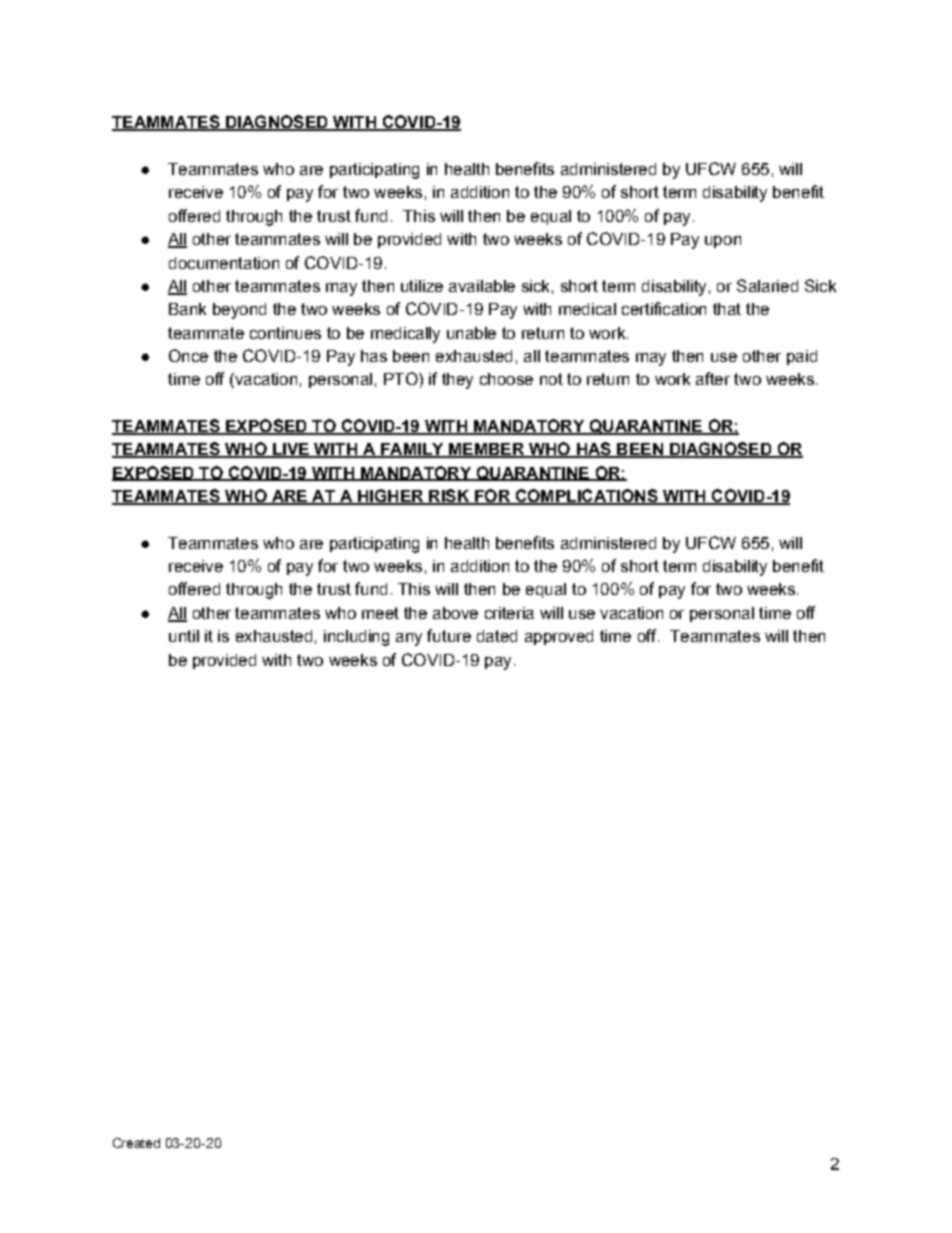 This screenshot has width=952, height=1233. I want to click on approved, so click(559, 637).
